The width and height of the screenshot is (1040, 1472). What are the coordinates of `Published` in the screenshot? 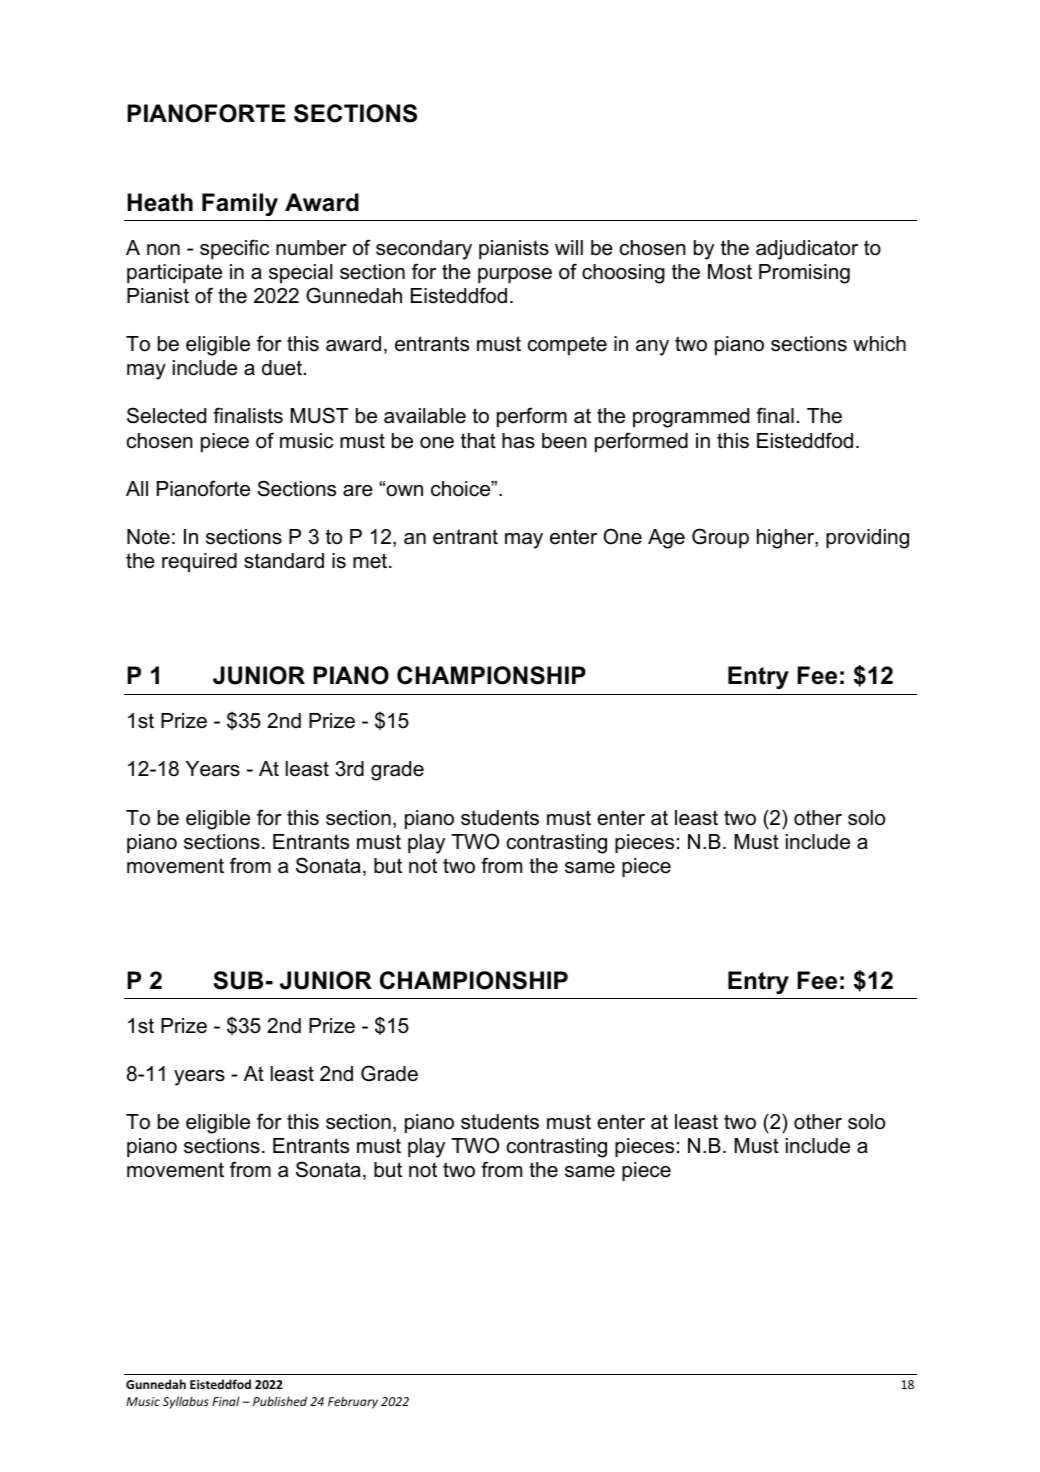 It's located at (280, 1401).
